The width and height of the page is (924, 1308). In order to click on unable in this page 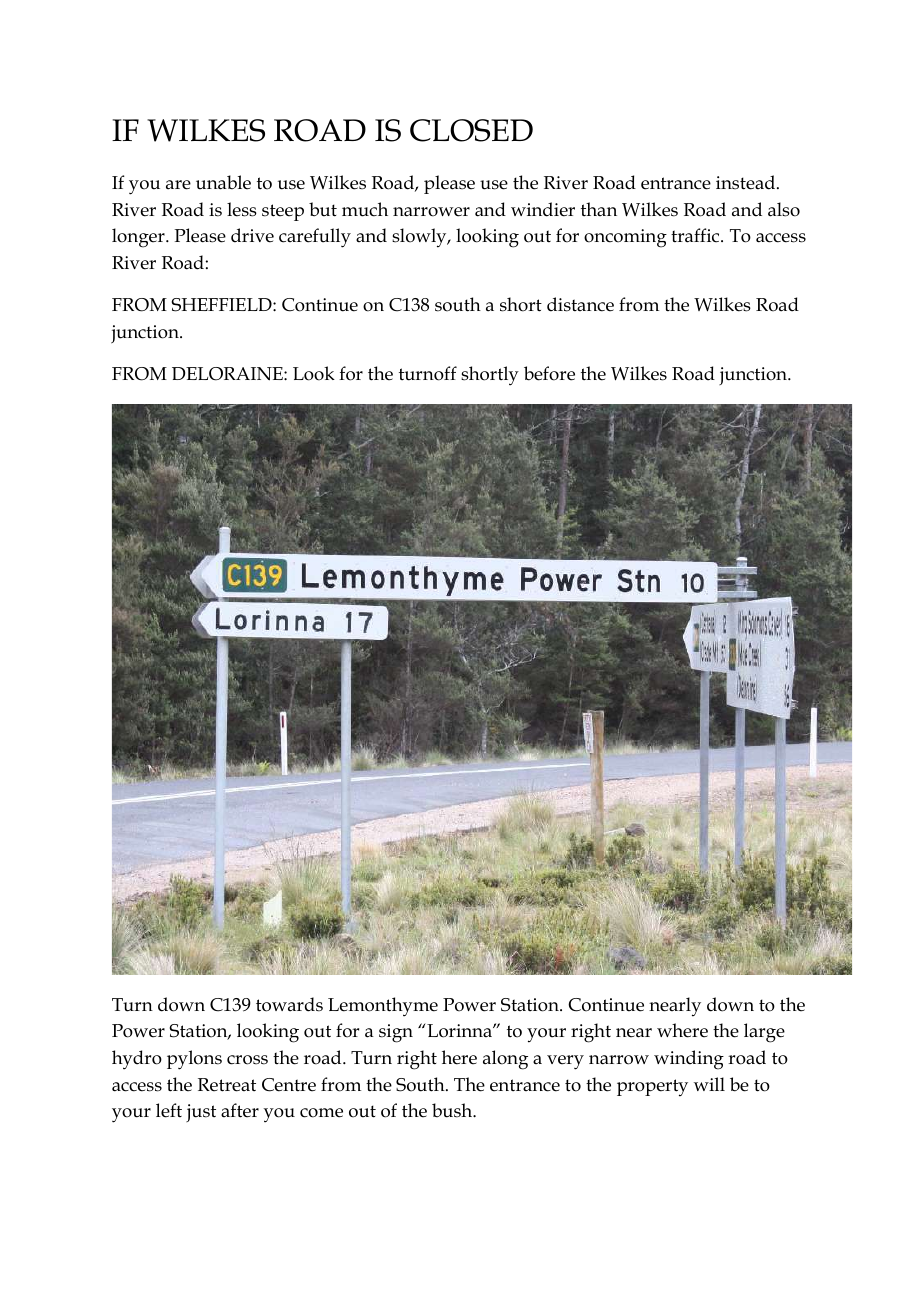, I will do `click(223, 182)`.
